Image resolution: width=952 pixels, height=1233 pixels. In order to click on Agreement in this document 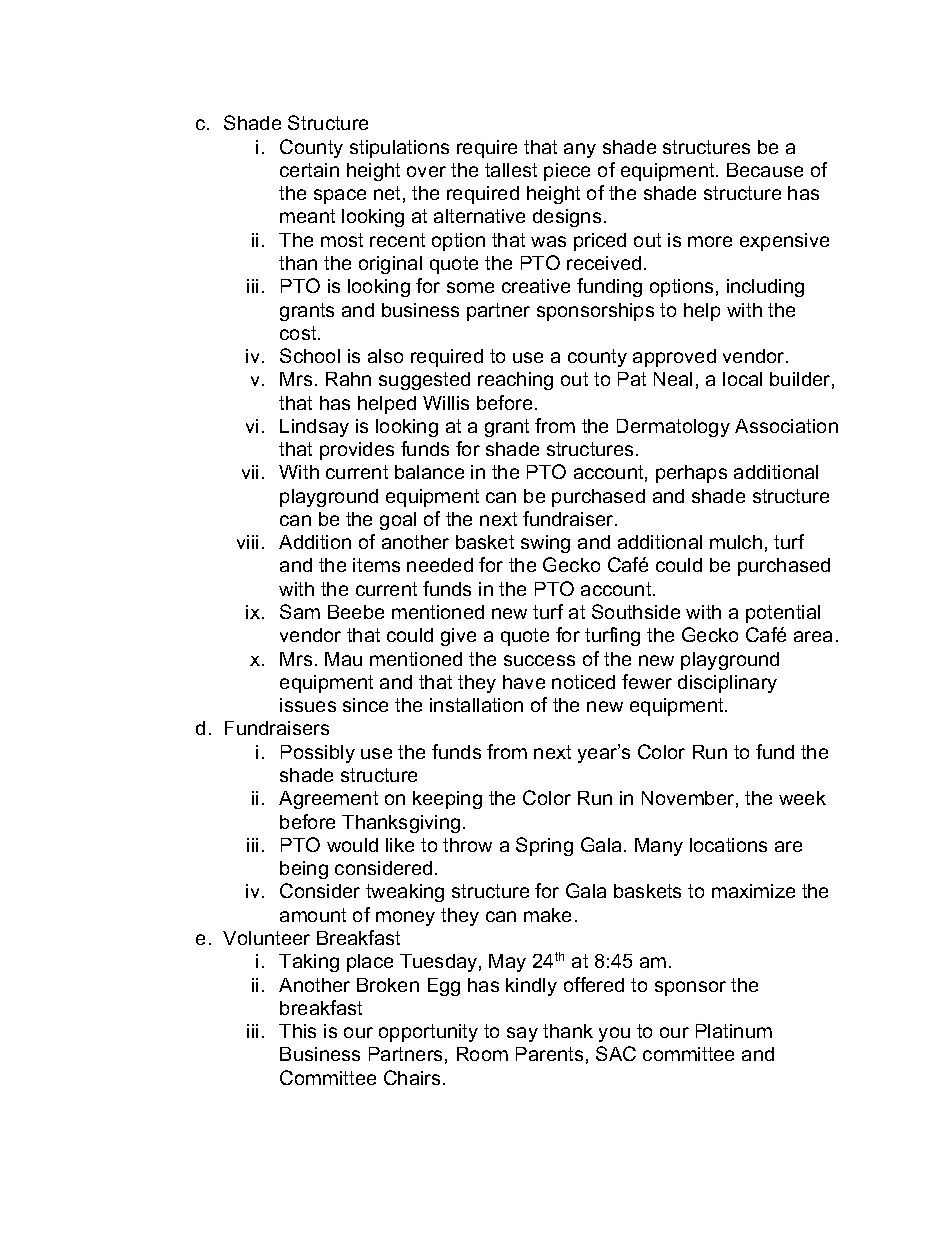, I will do `click(328, 800)`.
